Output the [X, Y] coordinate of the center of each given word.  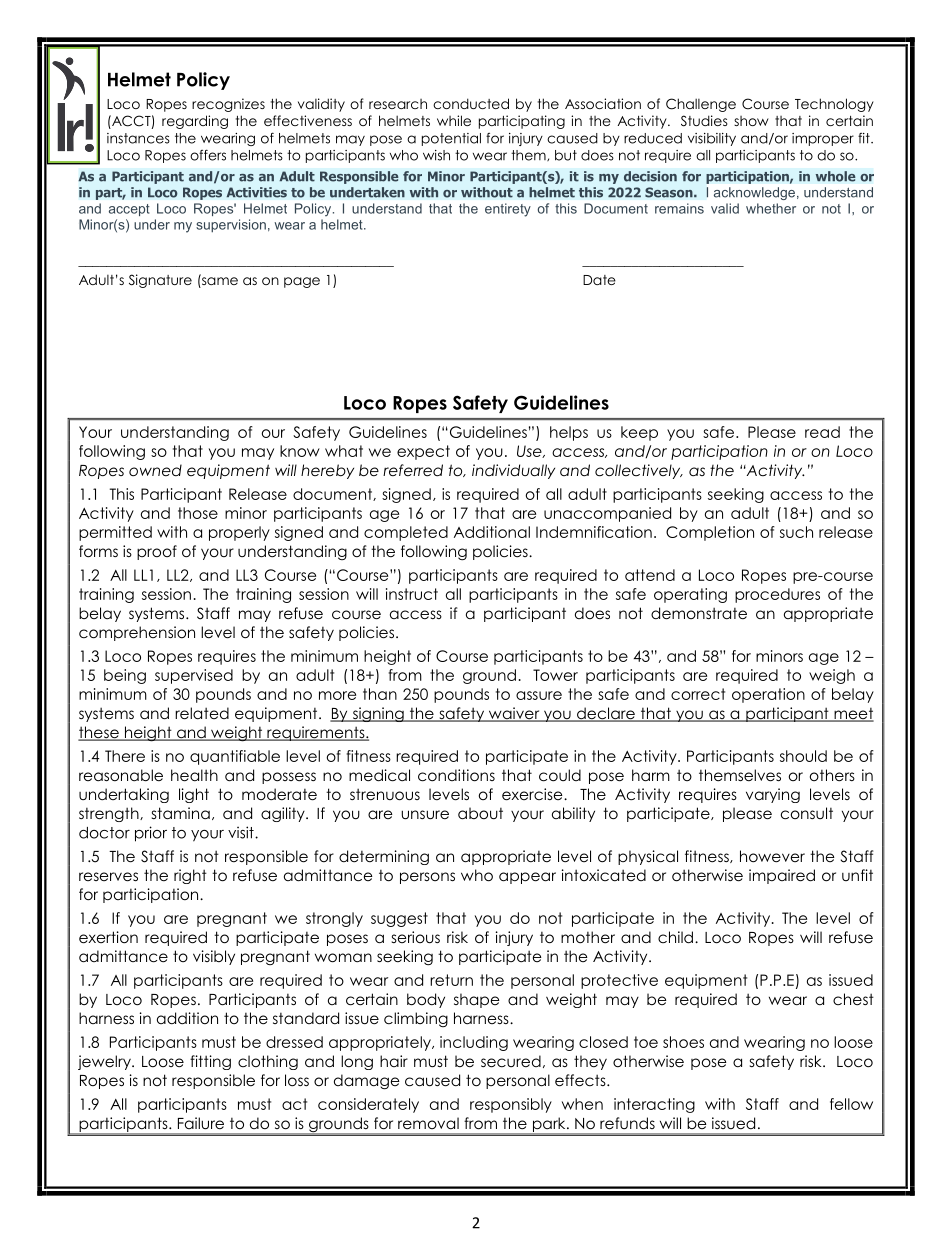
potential [451, 139]
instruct [412, 594]
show [751, 121]
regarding [195, 122]
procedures [777, 595]
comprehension [137, 633]
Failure [201, 1123]
